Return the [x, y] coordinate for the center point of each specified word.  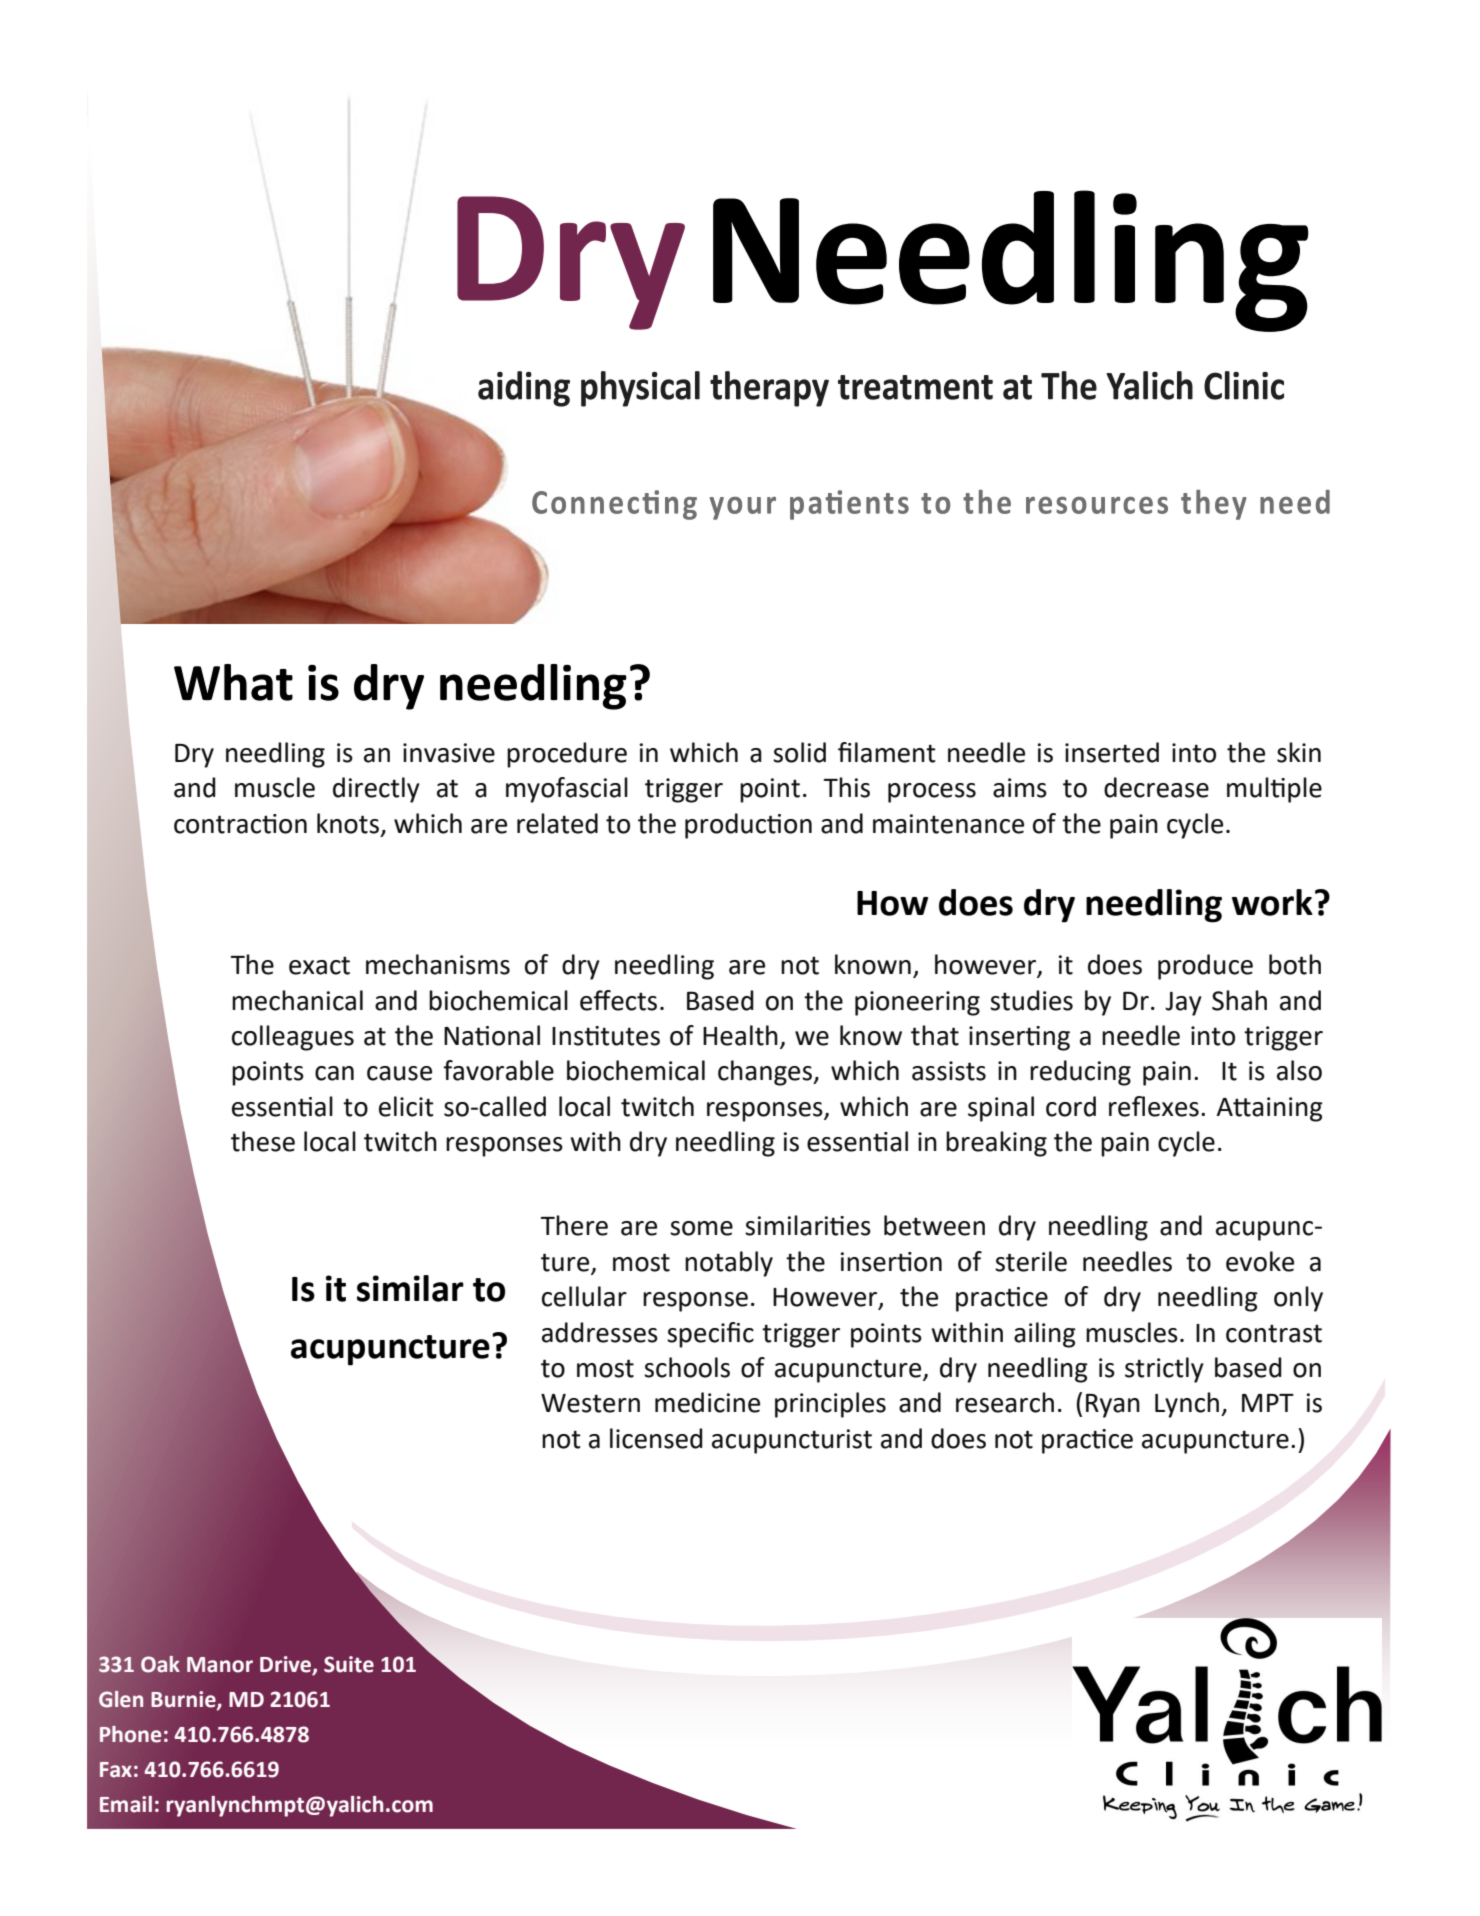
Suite [349, 1664]
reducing [1080, 1073]
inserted [1112, 752]
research [1005, 1402]
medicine [707, 1402]
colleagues [293, 1038]
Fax [116, 1770]
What [233, 682]
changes [766, 1073]
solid [799, 752]
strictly [1164, 1370]
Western [590, 1403]
